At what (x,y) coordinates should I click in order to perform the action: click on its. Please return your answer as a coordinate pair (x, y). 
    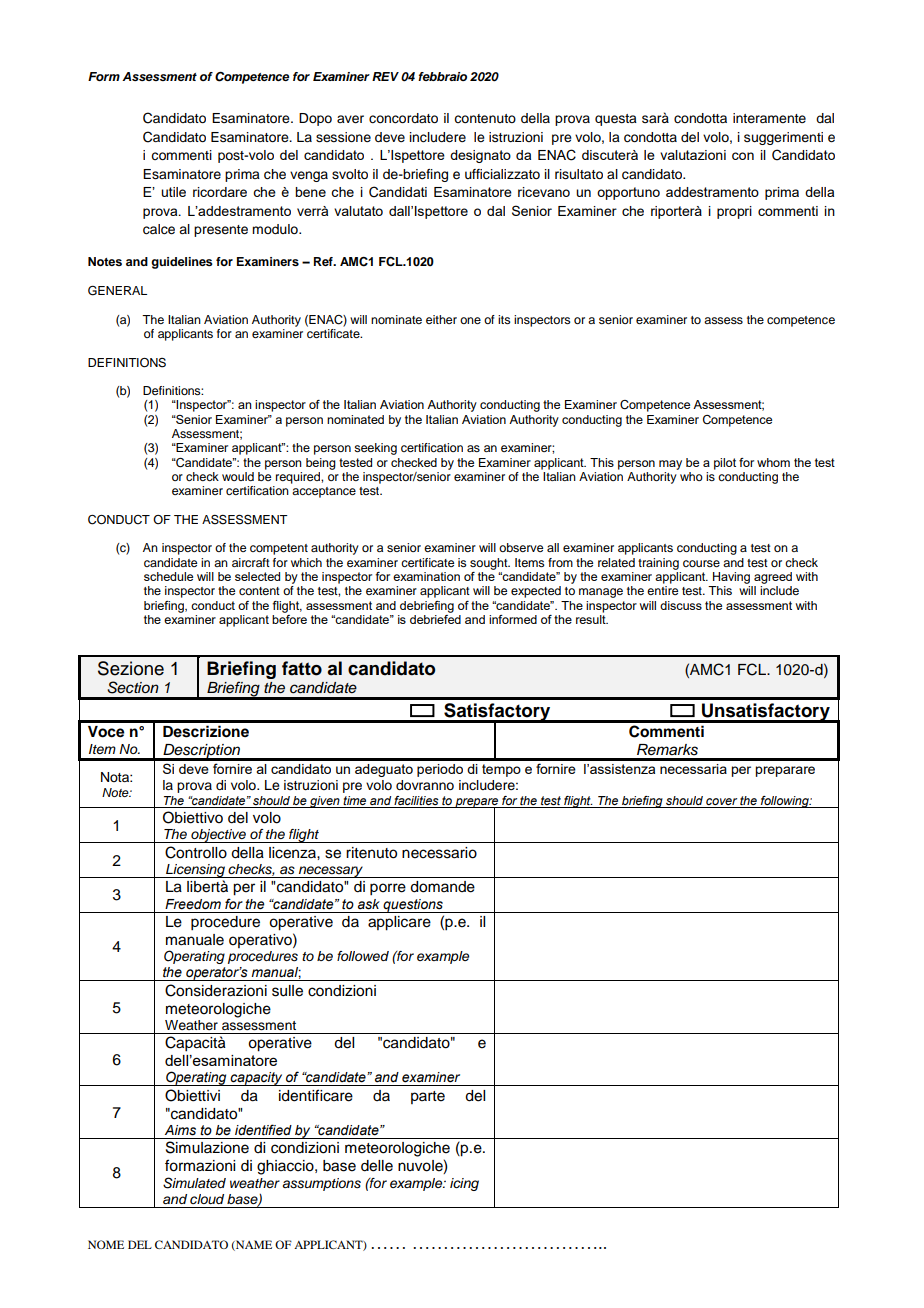
    Looking at the image, I should click on (504, 319).
